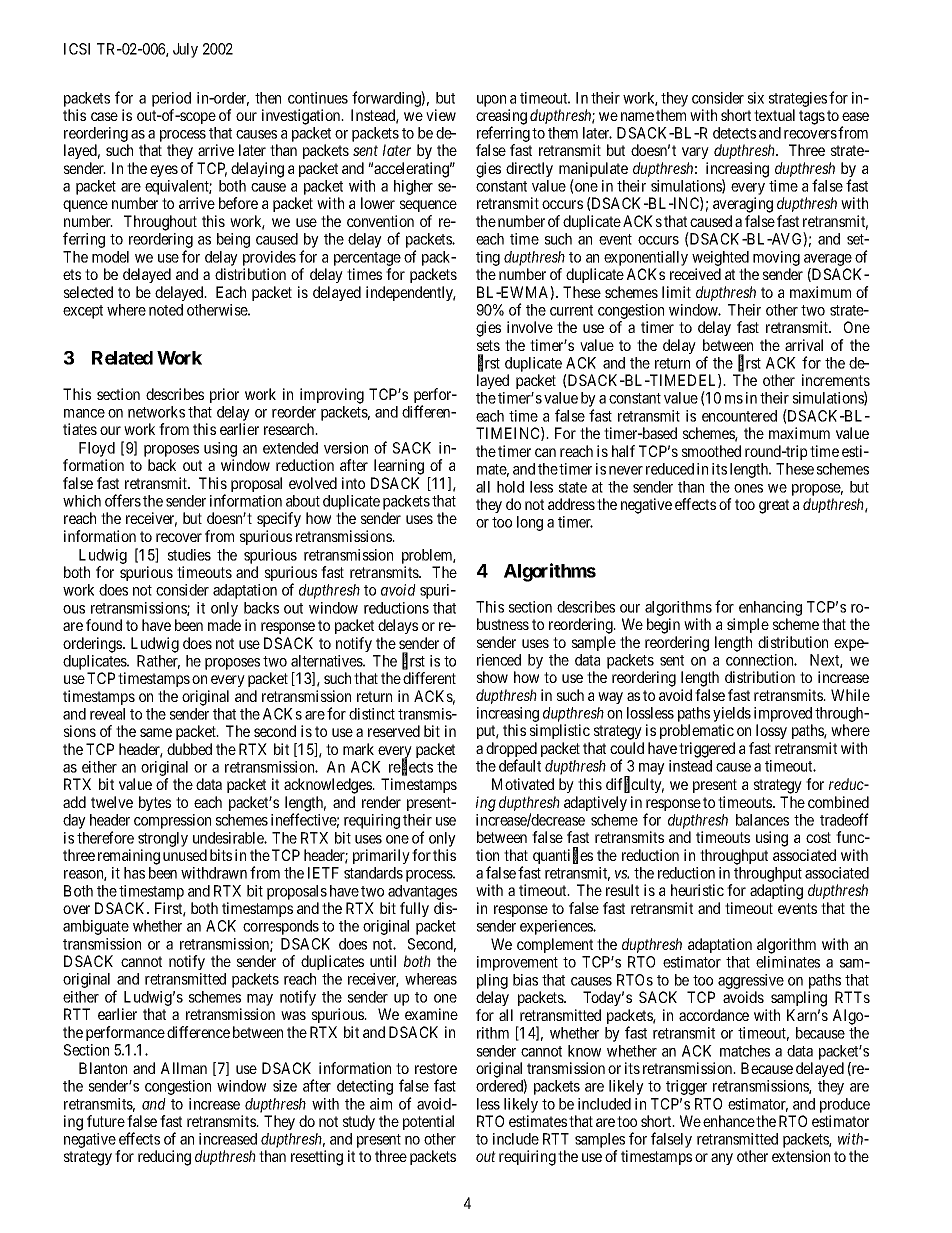  What do you see at coordinates (428, 1122) in the image?
I see `potential` at bounding box center [428, 1122].
